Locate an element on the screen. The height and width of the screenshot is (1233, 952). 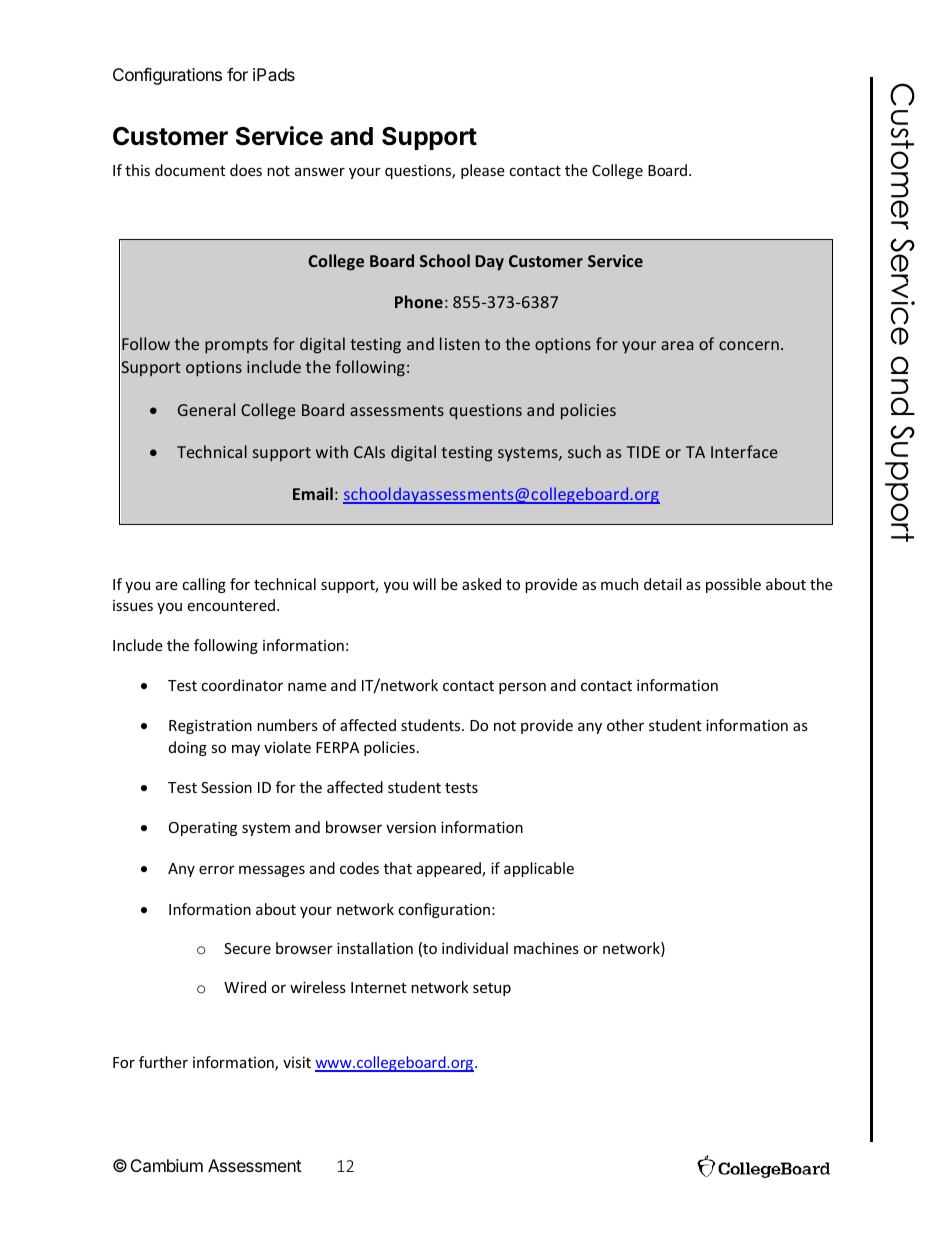
area is located at coordinates (677, 345).
